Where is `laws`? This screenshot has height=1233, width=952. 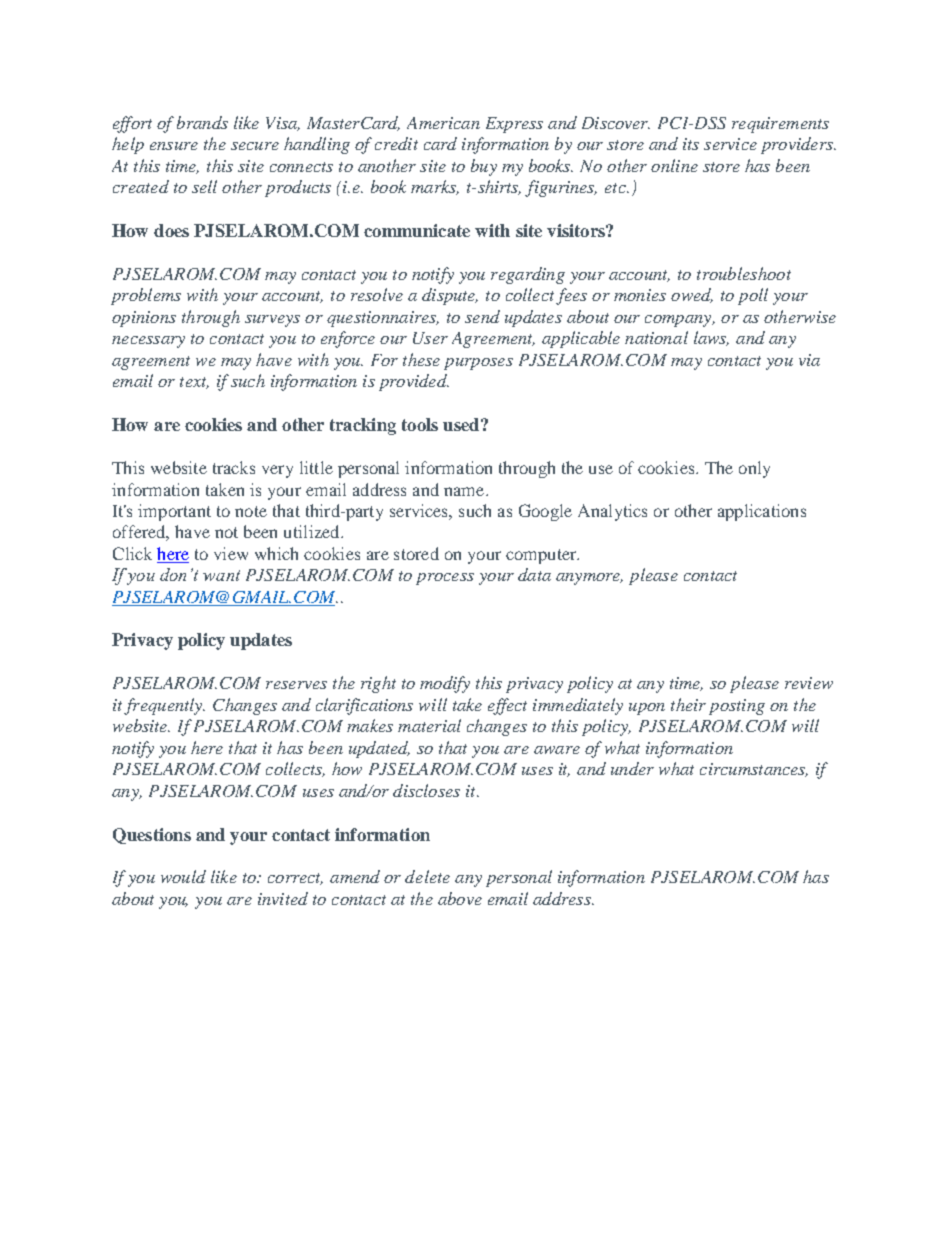
laws is located at coordinates (711, 338).
